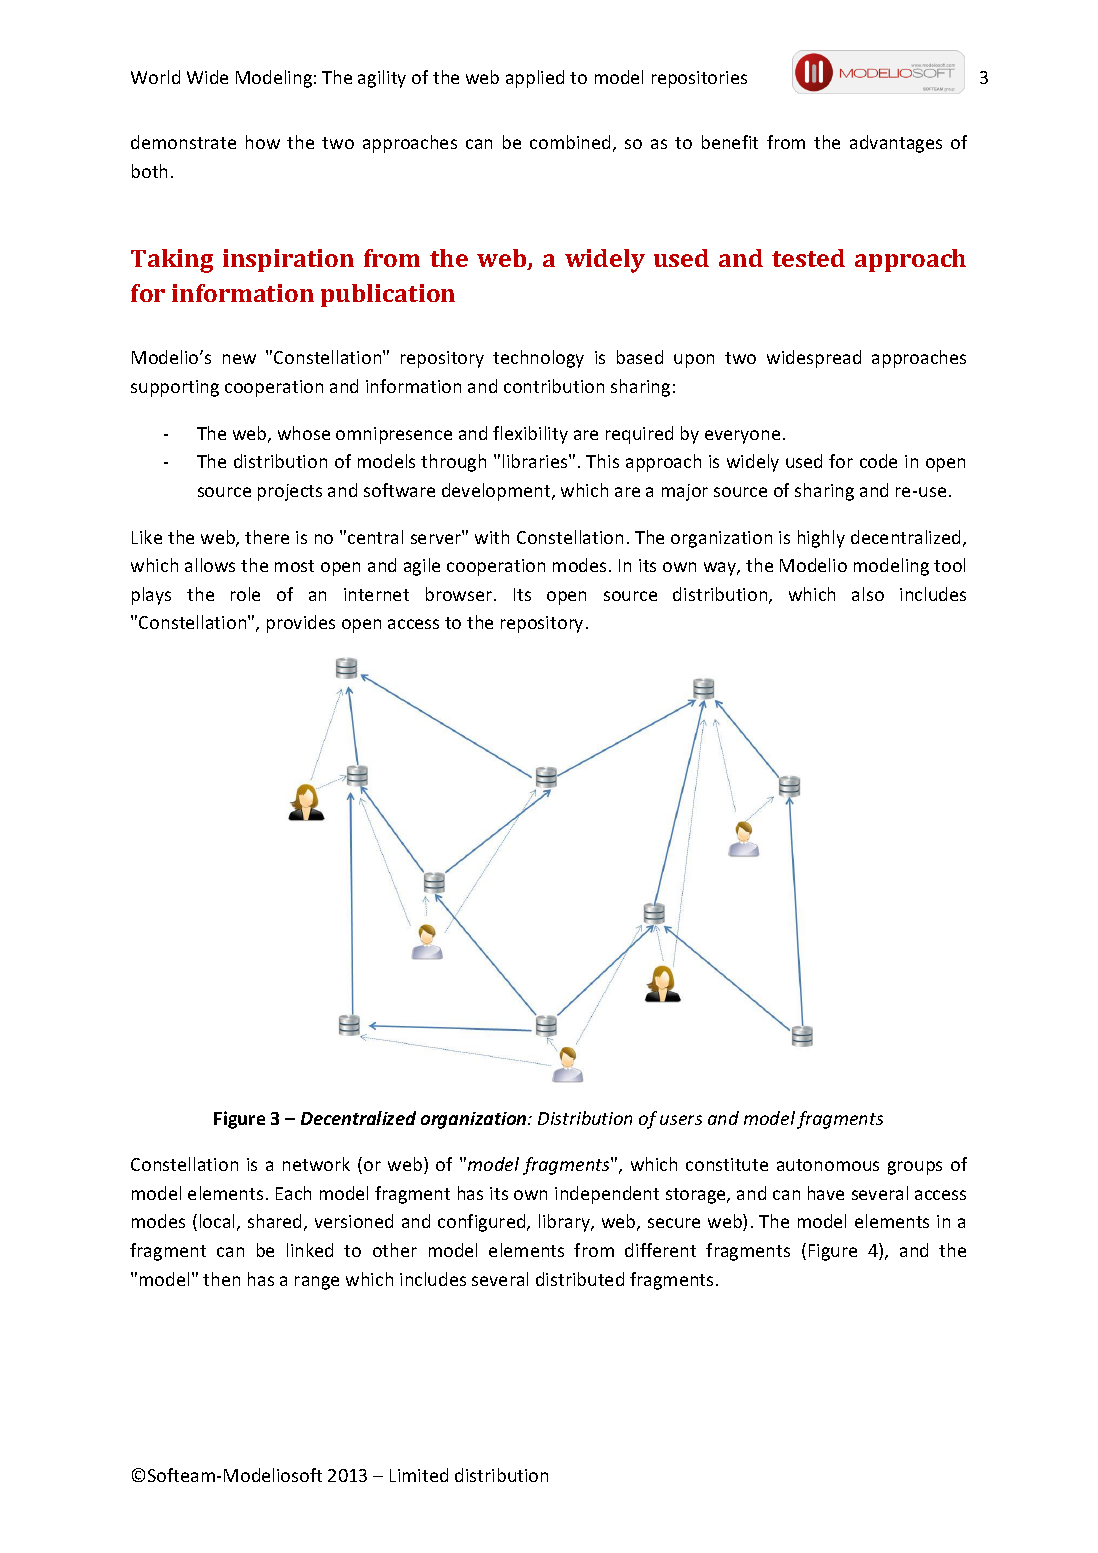 The width and height of the image is (1098, 1553). I want to click on also, so click(868, 594).
